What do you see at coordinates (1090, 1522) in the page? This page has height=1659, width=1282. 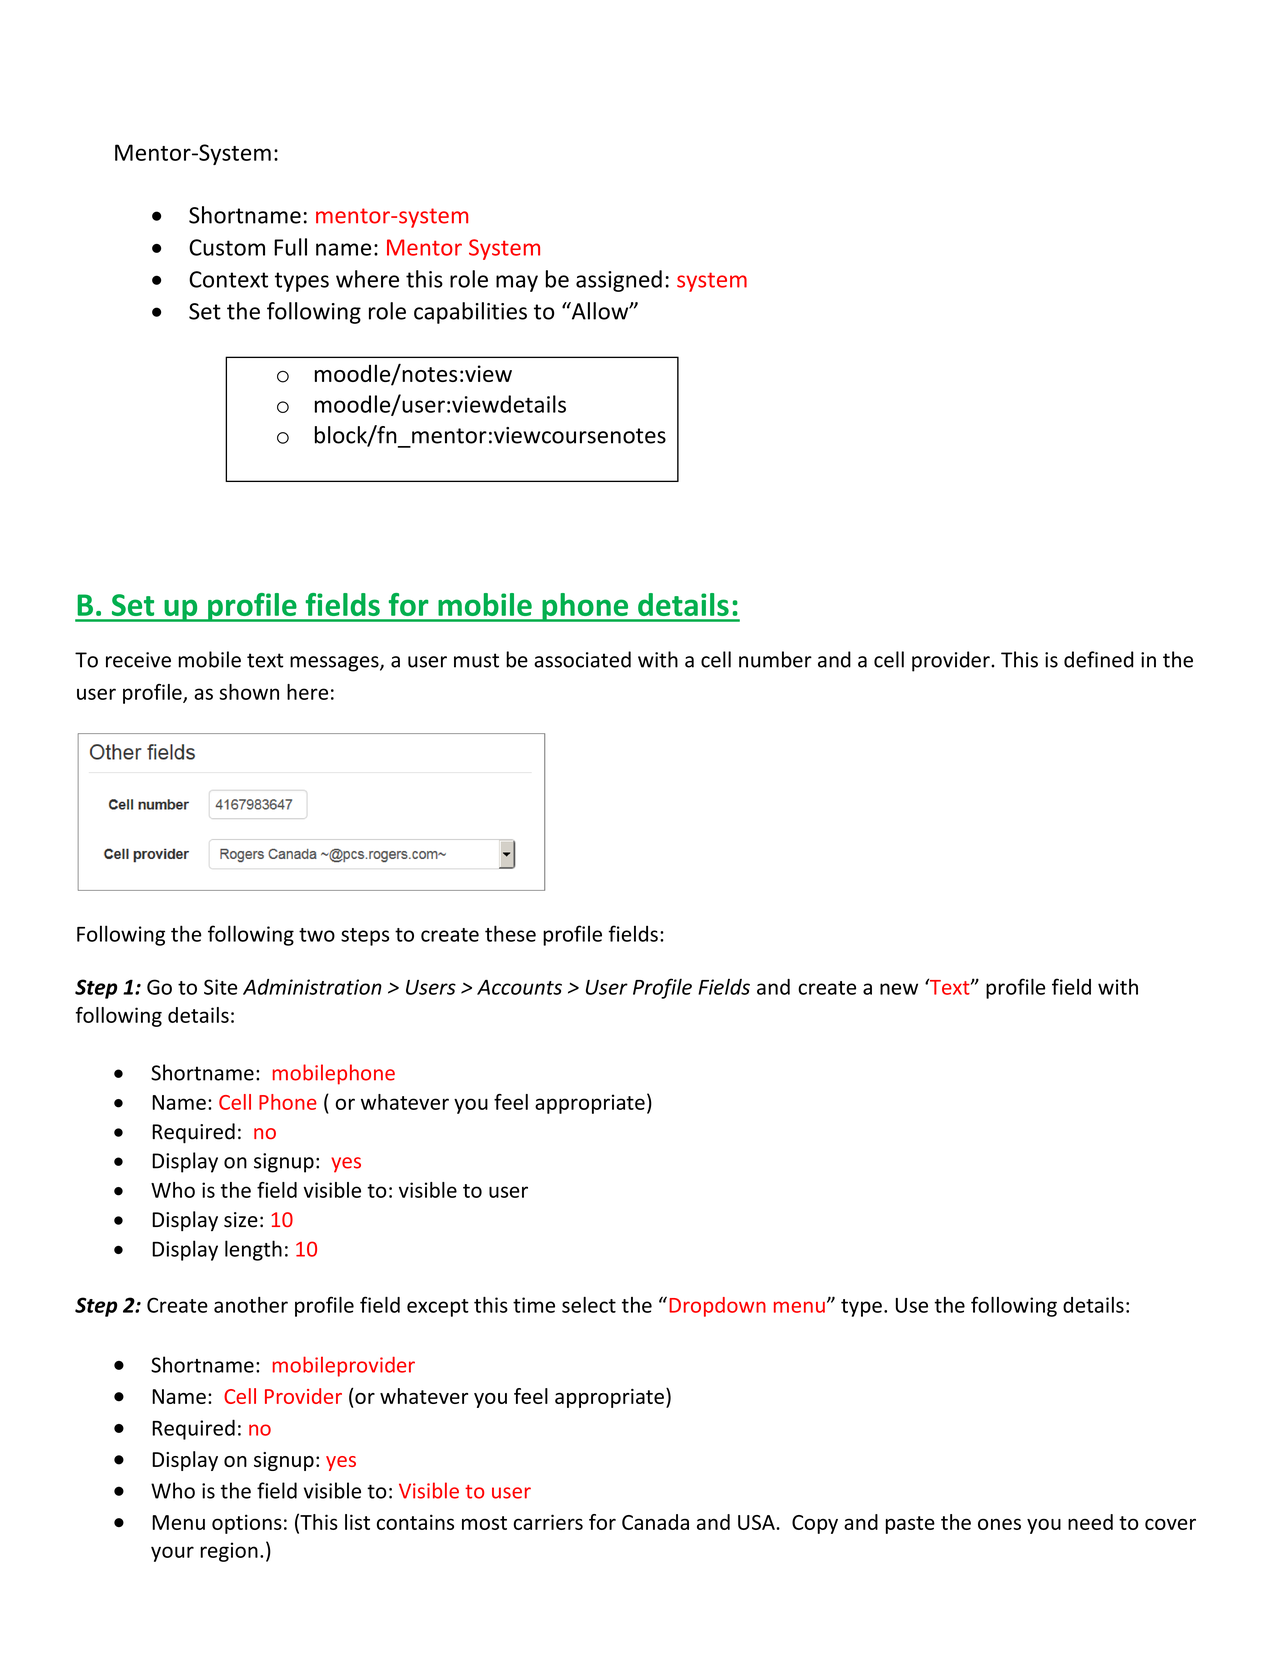 I see `need` at bounding box center [1090, 1522].
